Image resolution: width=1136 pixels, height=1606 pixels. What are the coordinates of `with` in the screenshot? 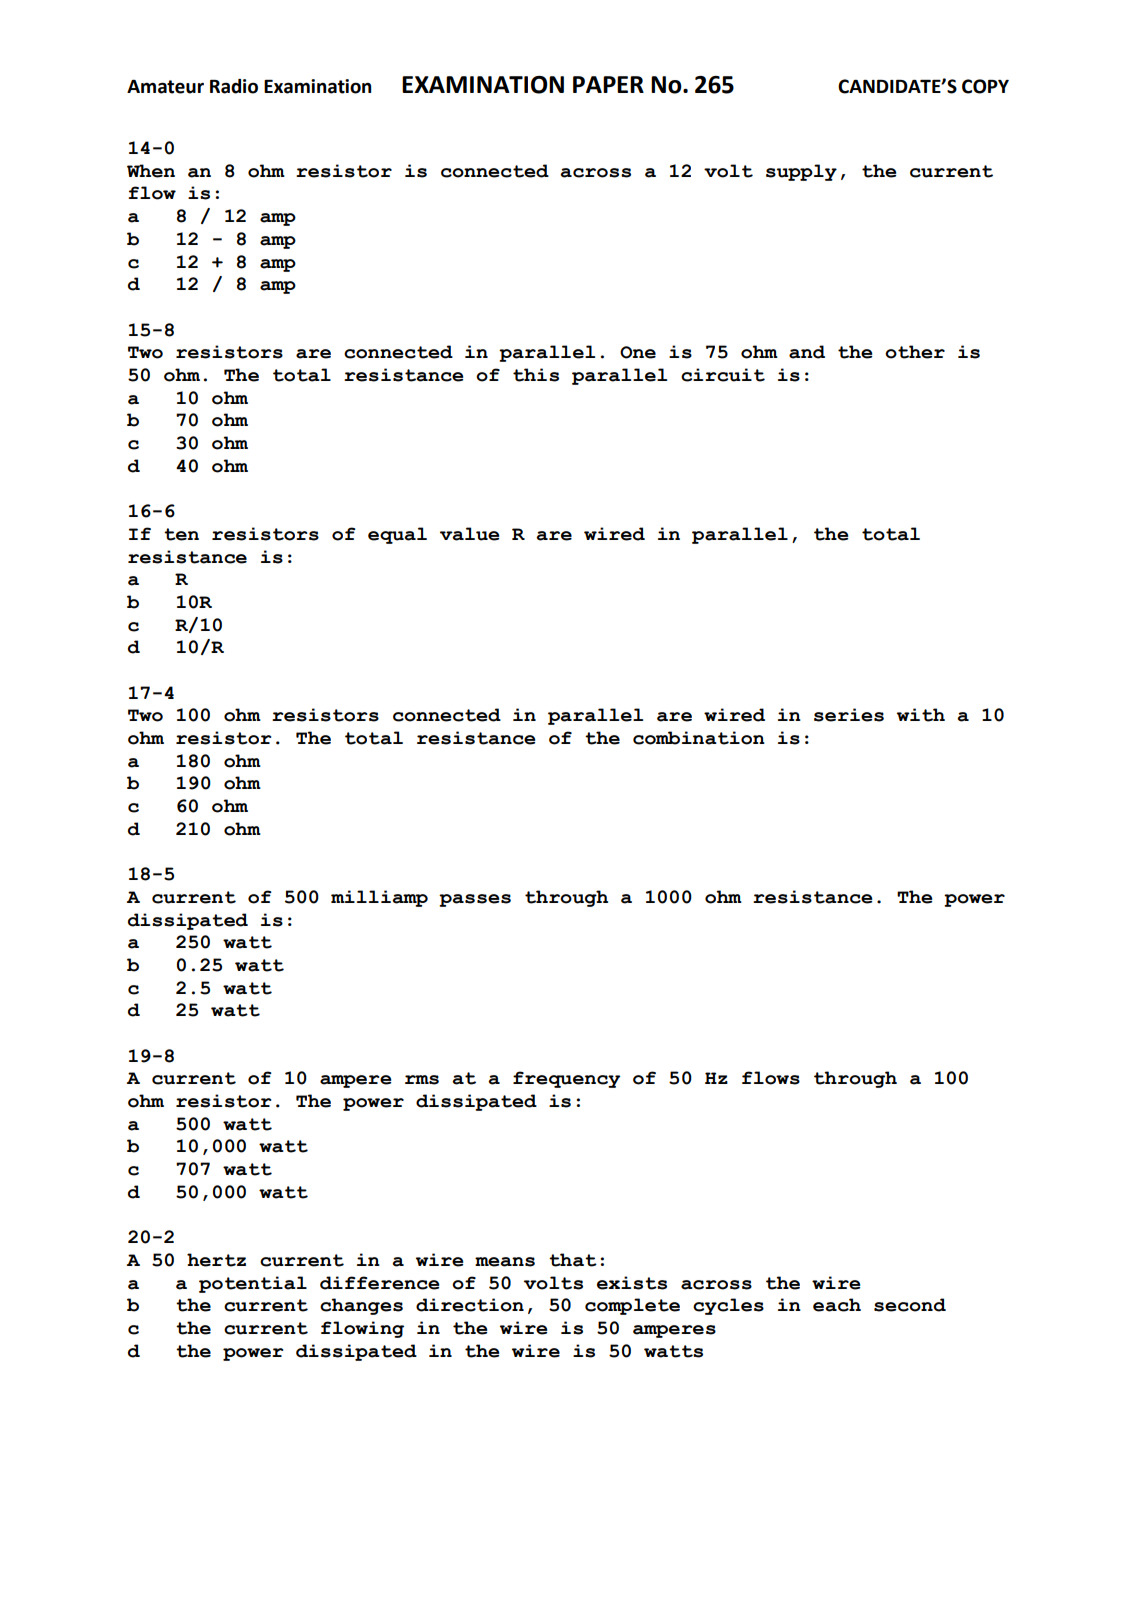 It's located at (921, 715).
